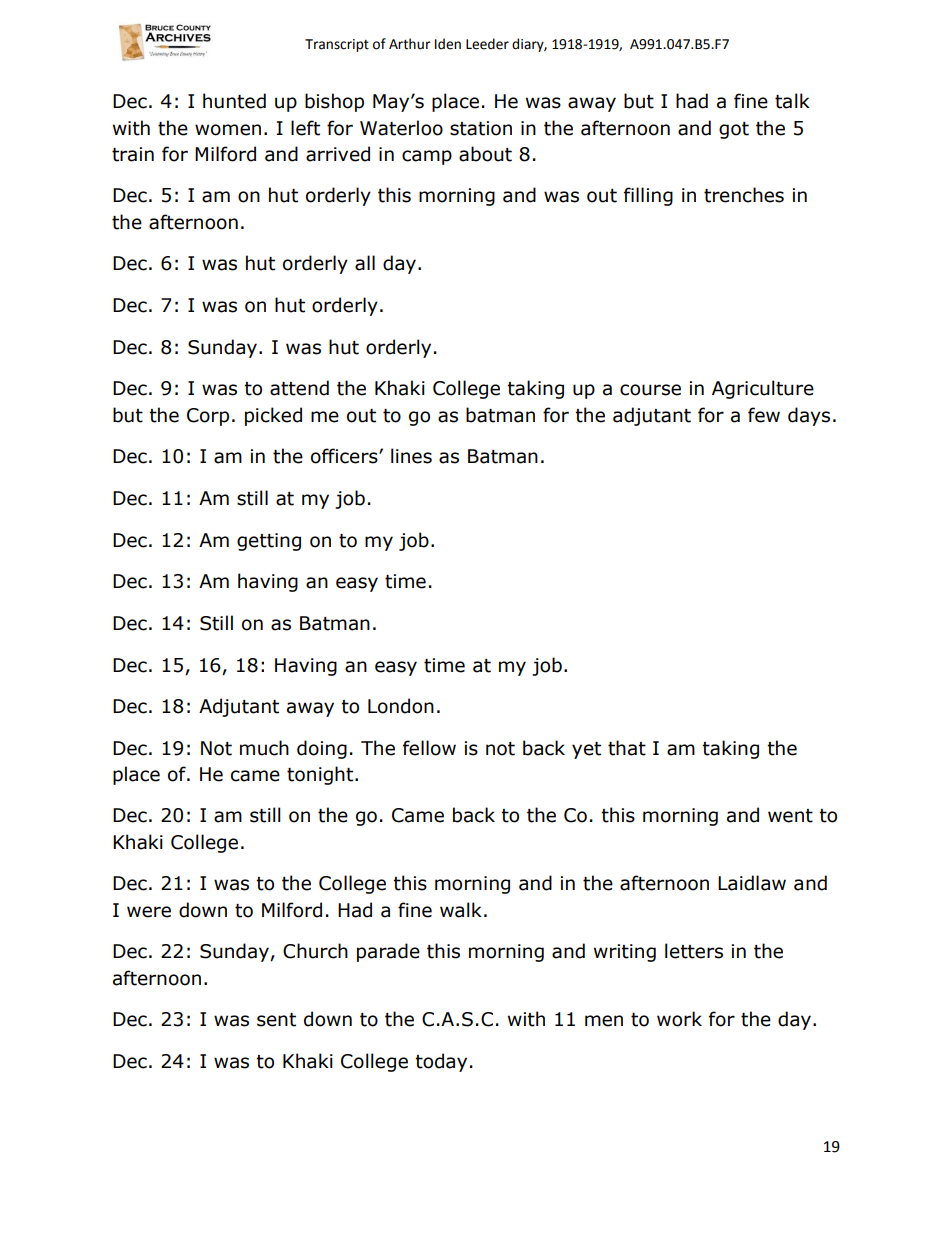 The image size is (952, 1233). What do you see at coordinates (764, 415) in the screenshot?
I see `few` at bounding box center [764, 415].
